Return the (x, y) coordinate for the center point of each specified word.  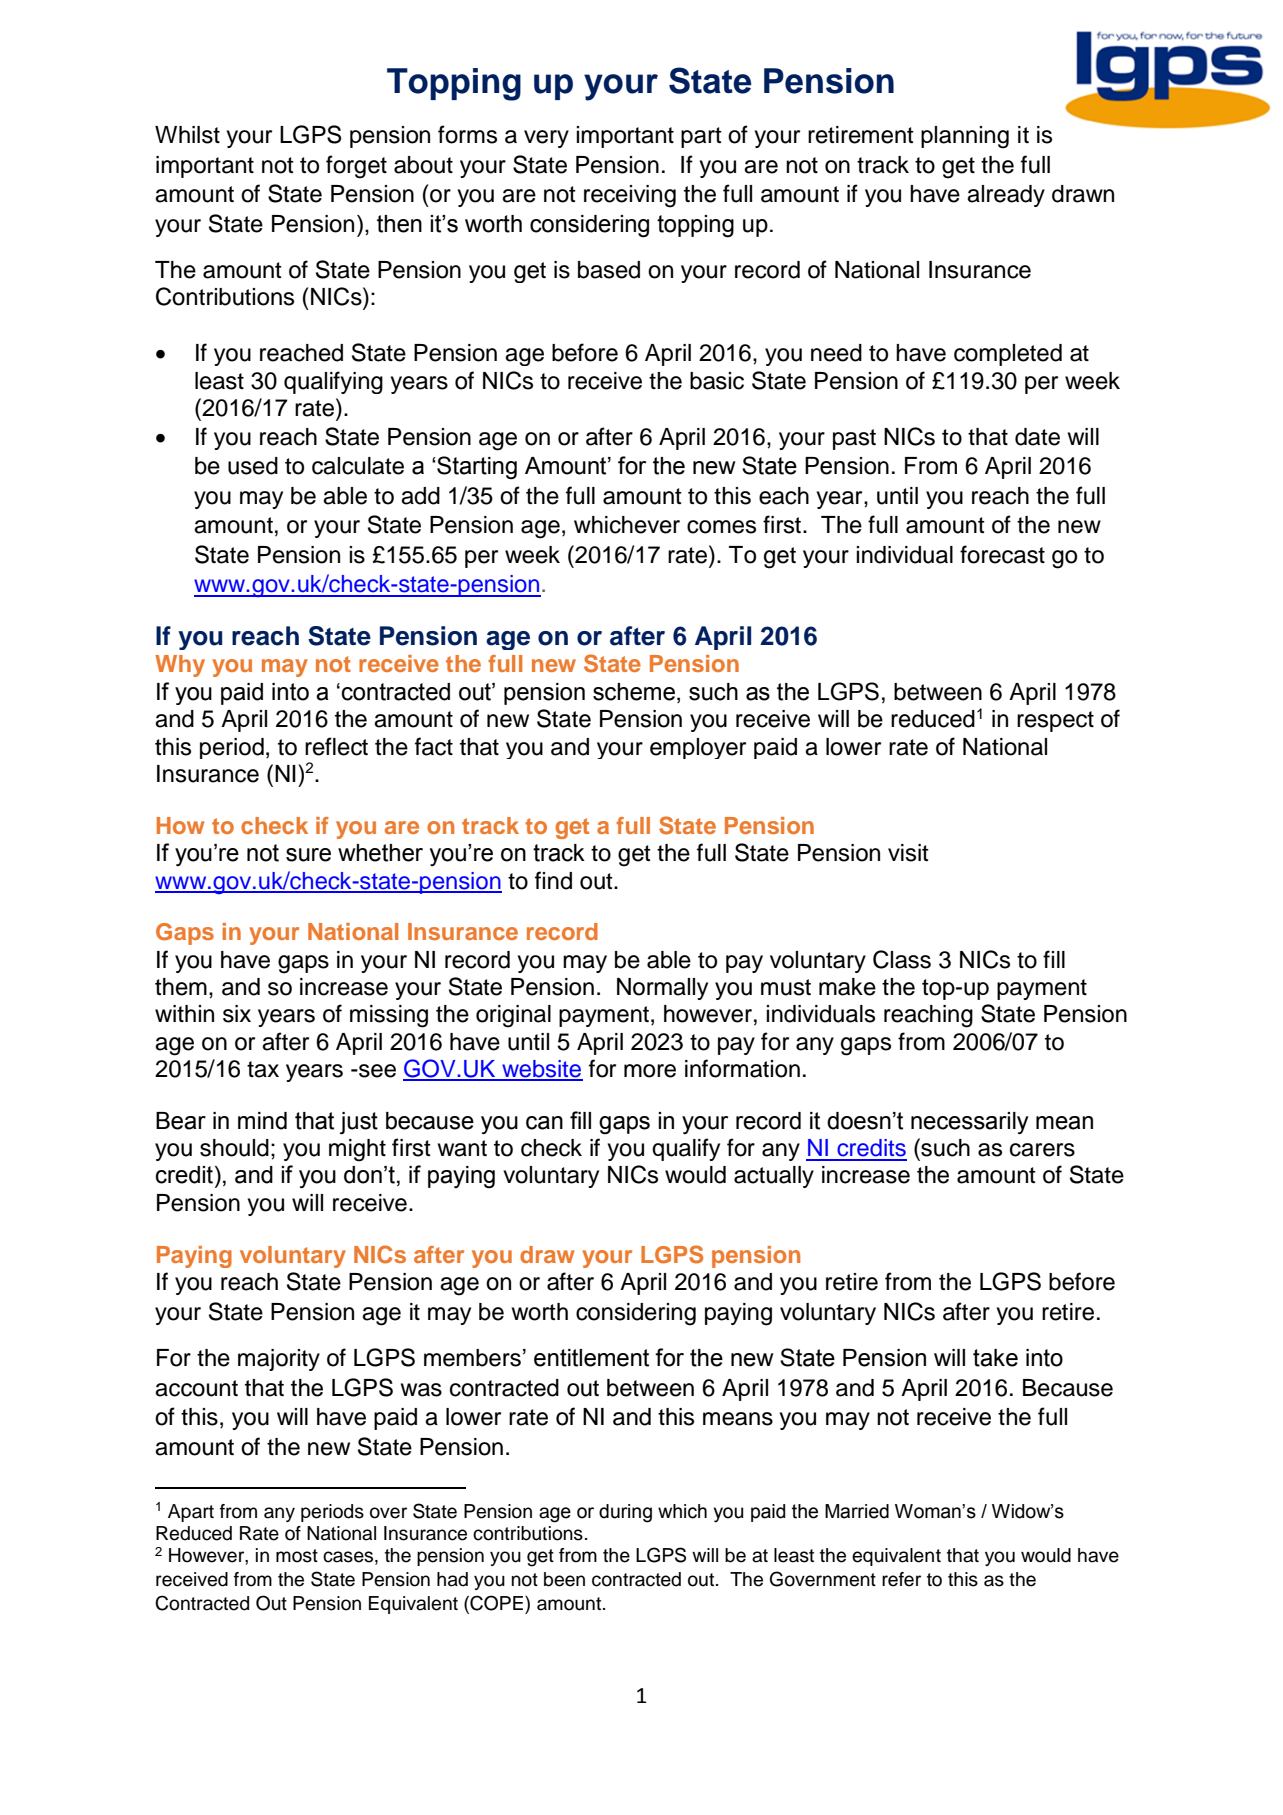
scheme (634, 692)
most (297, 1556)
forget (356, 167)
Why (180, 666)
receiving (630, 196)
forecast (1002, 554)
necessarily (970, 1123)
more (650, 1071)
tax (263, 1069)
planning (965, 137)
